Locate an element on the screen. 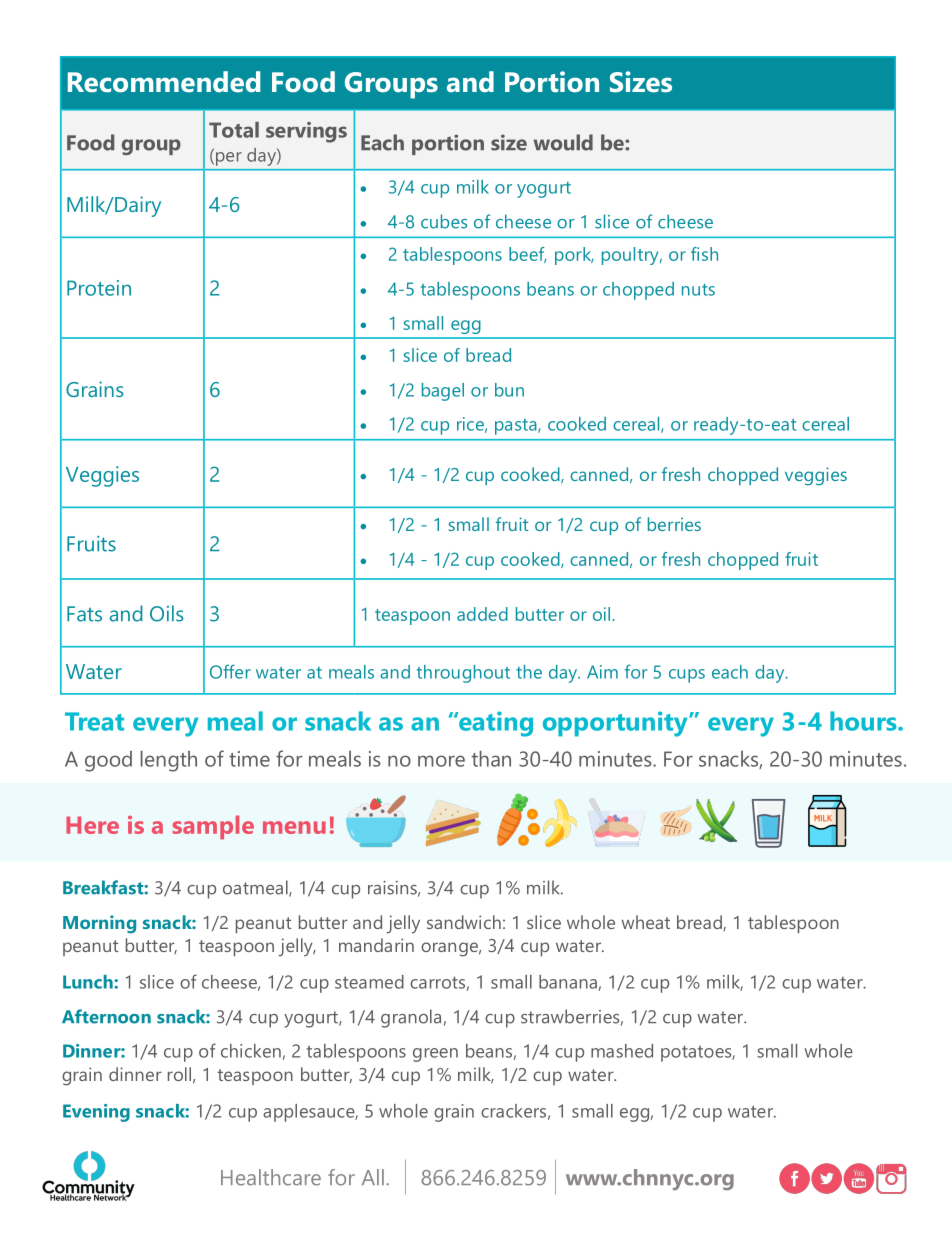  green is located at coordinates (435, 1055).
